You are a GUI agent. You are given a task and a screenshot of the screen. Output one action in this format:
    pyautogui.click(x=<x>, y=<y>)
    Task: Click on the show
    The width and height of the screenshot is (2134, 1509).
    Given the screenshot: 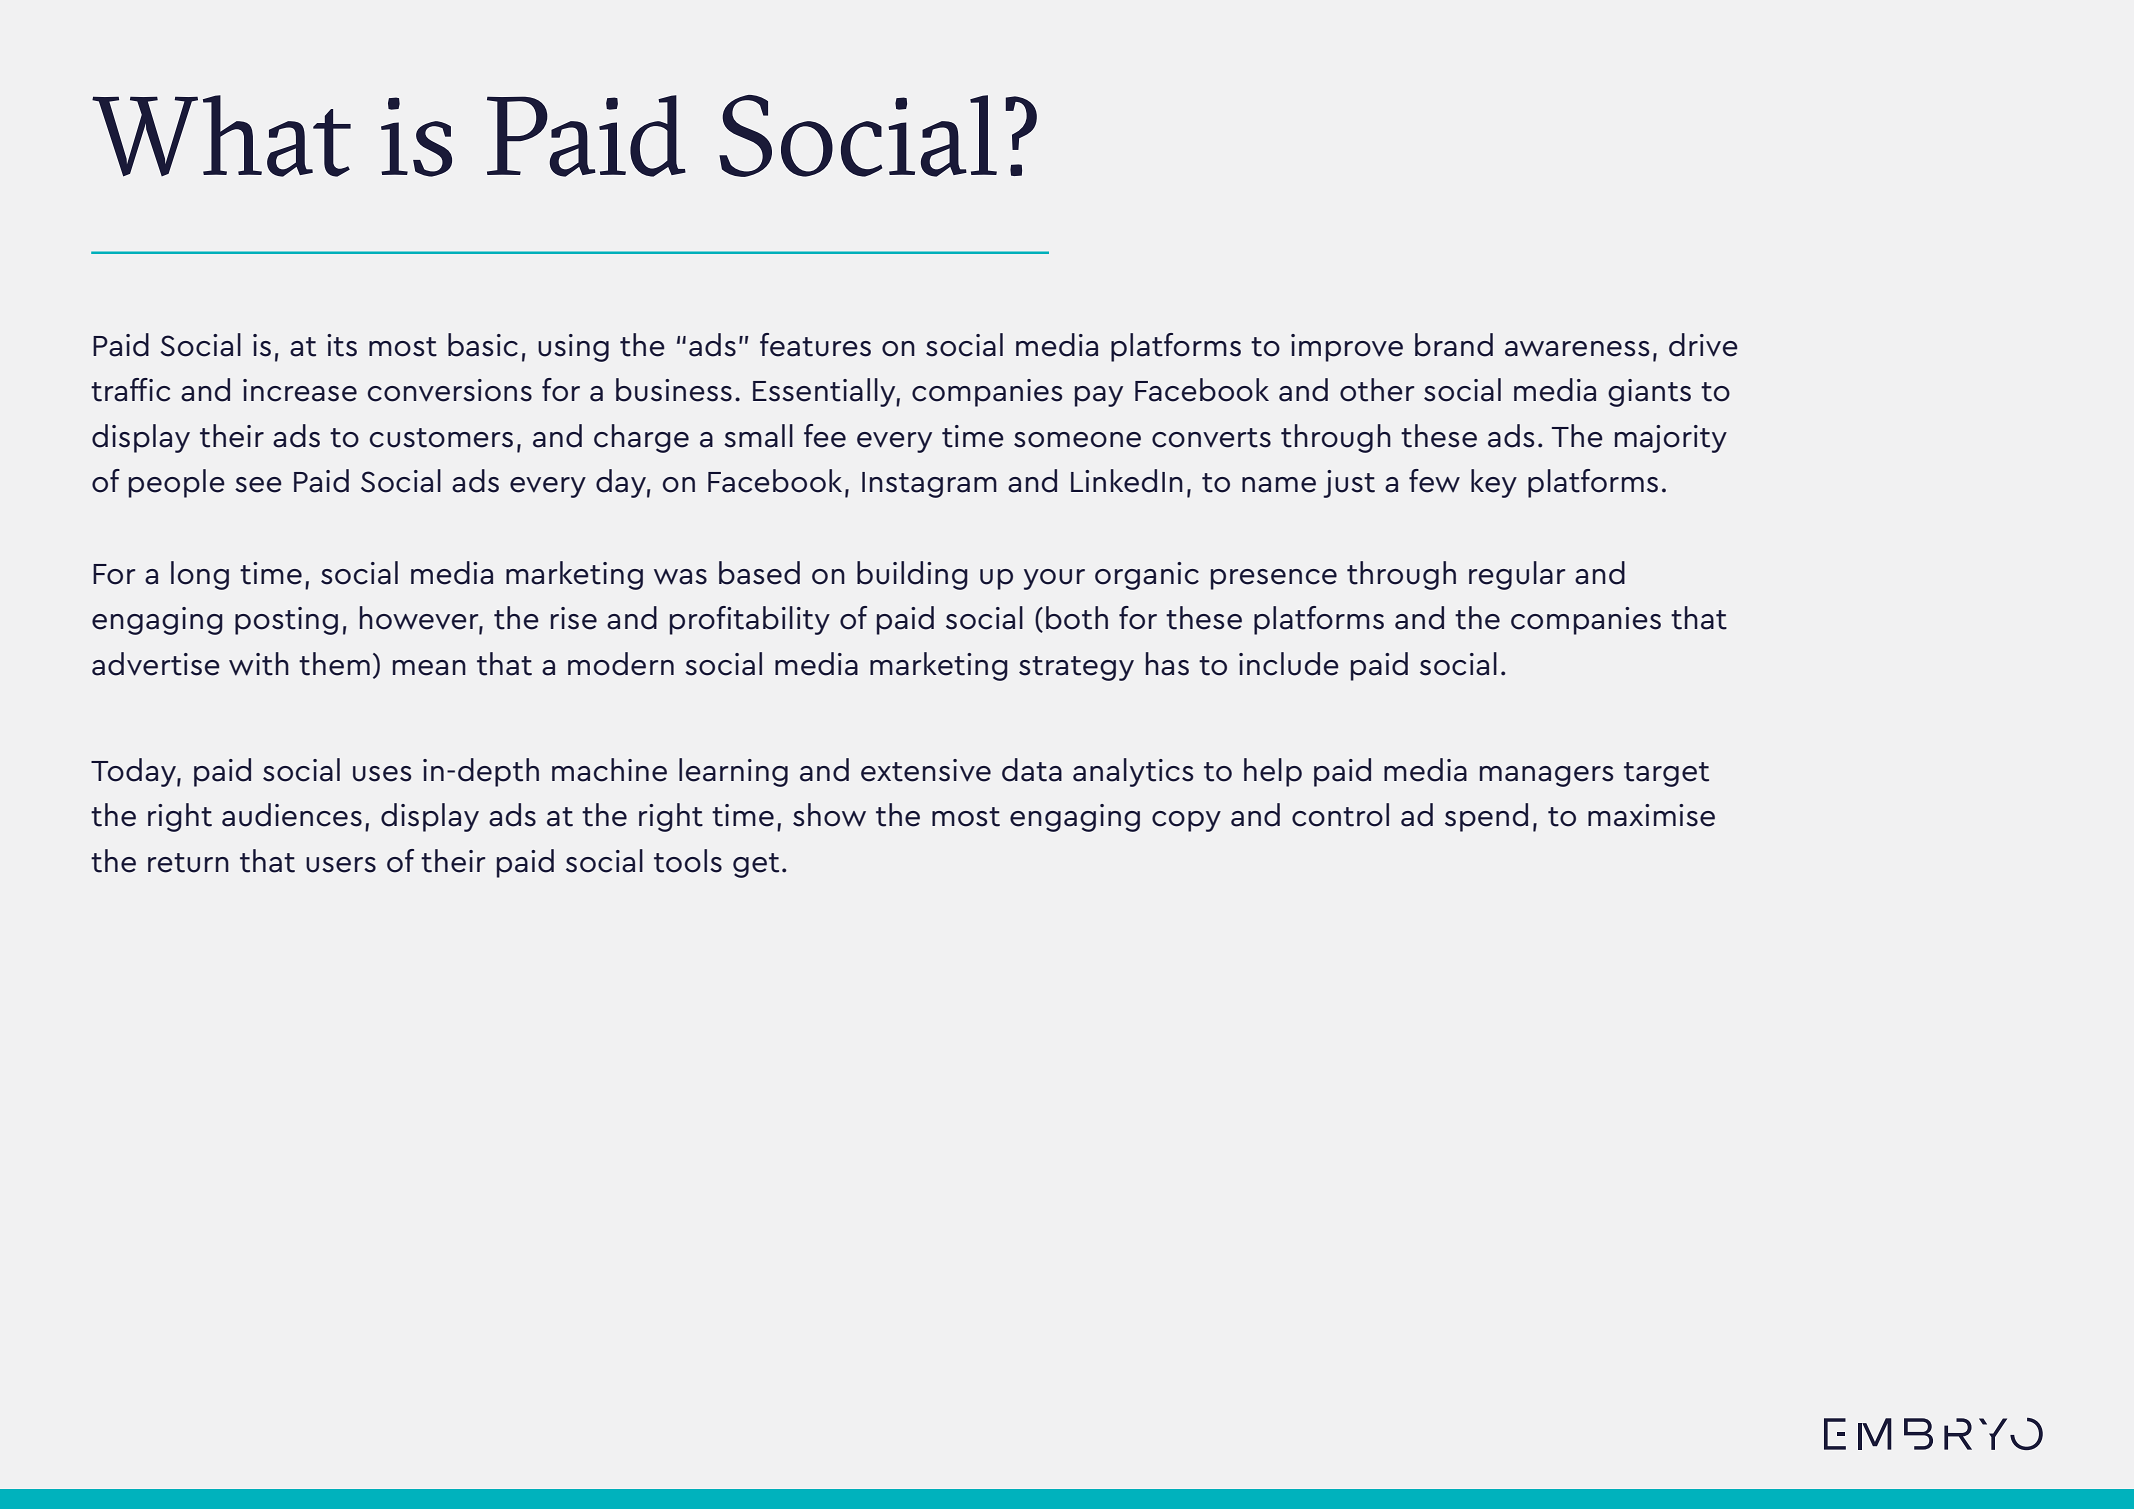 What is the action you would take?
    pyautogui.click(x=829, y=815)
